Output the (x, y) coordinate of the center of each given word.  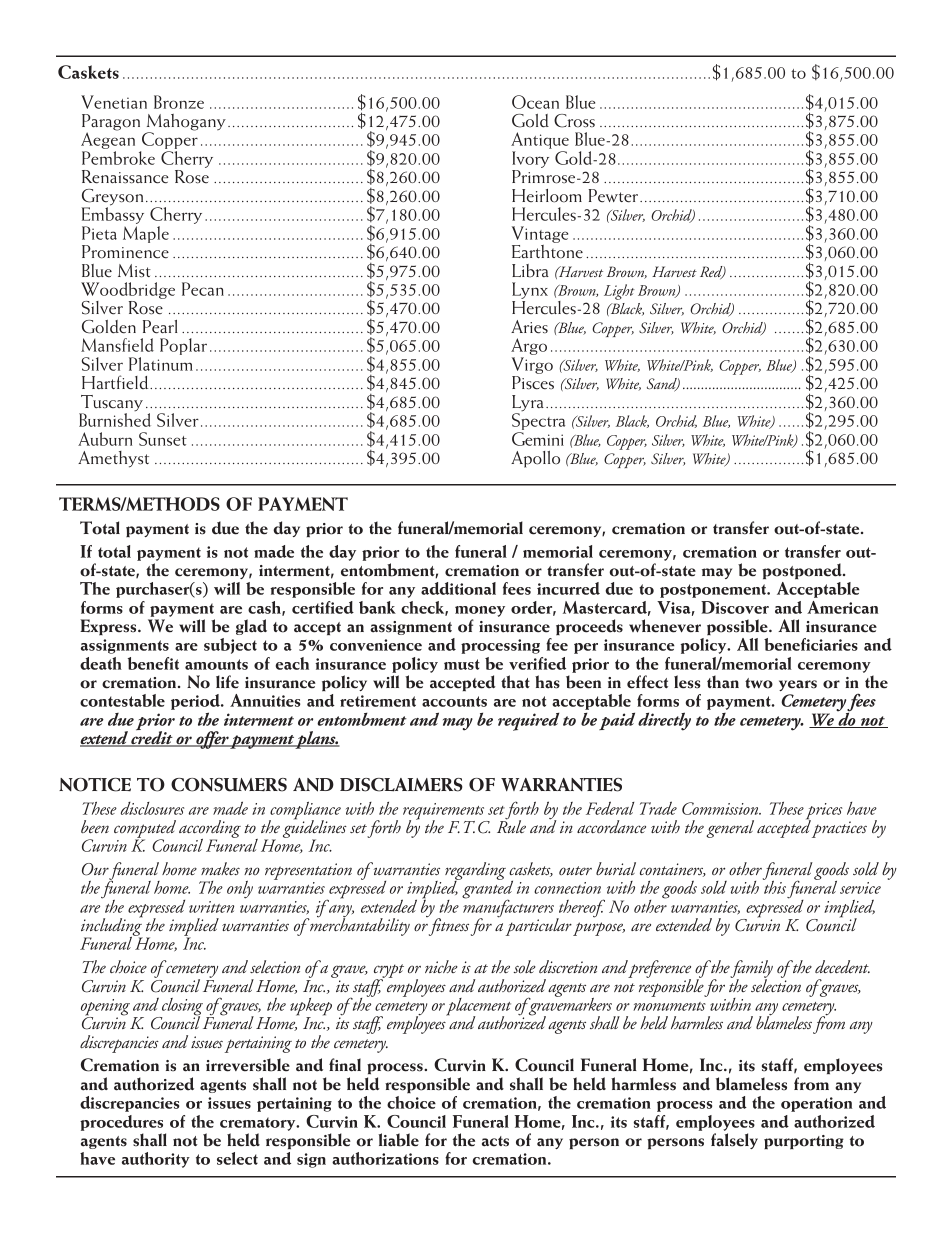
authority (156, 1160)
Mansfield (117, 345)
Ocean (535, 102)
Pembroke (118, 158)
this (774, 886)
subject (230, 646)
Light (619, 292)
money (480, 611)
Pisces (533, 383)
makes (220, 868)
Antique (540, 142)
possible (738, 627)
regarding (475, 872)
